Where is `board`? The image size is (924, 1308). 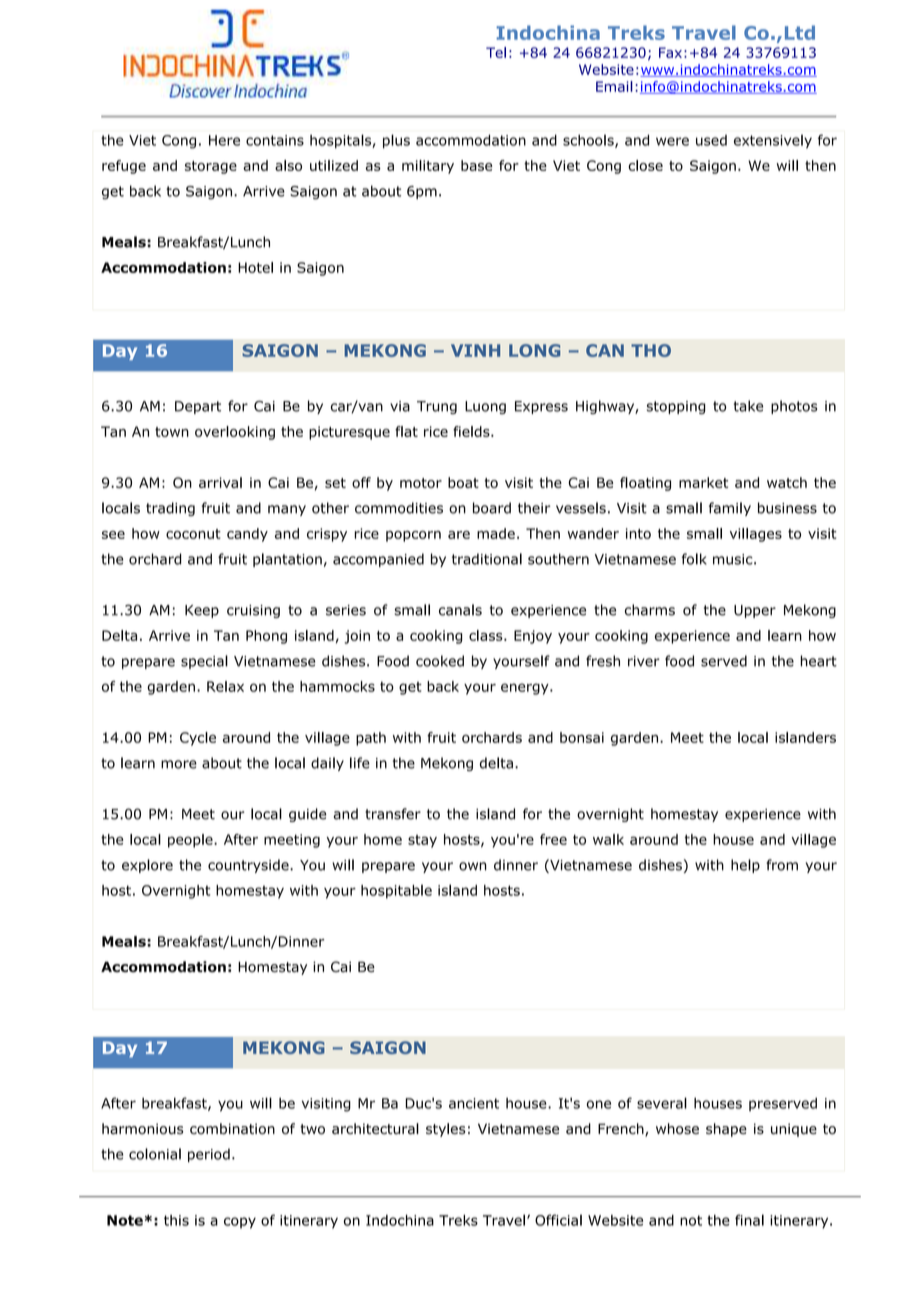 board is located at coordinates (492, 508).
